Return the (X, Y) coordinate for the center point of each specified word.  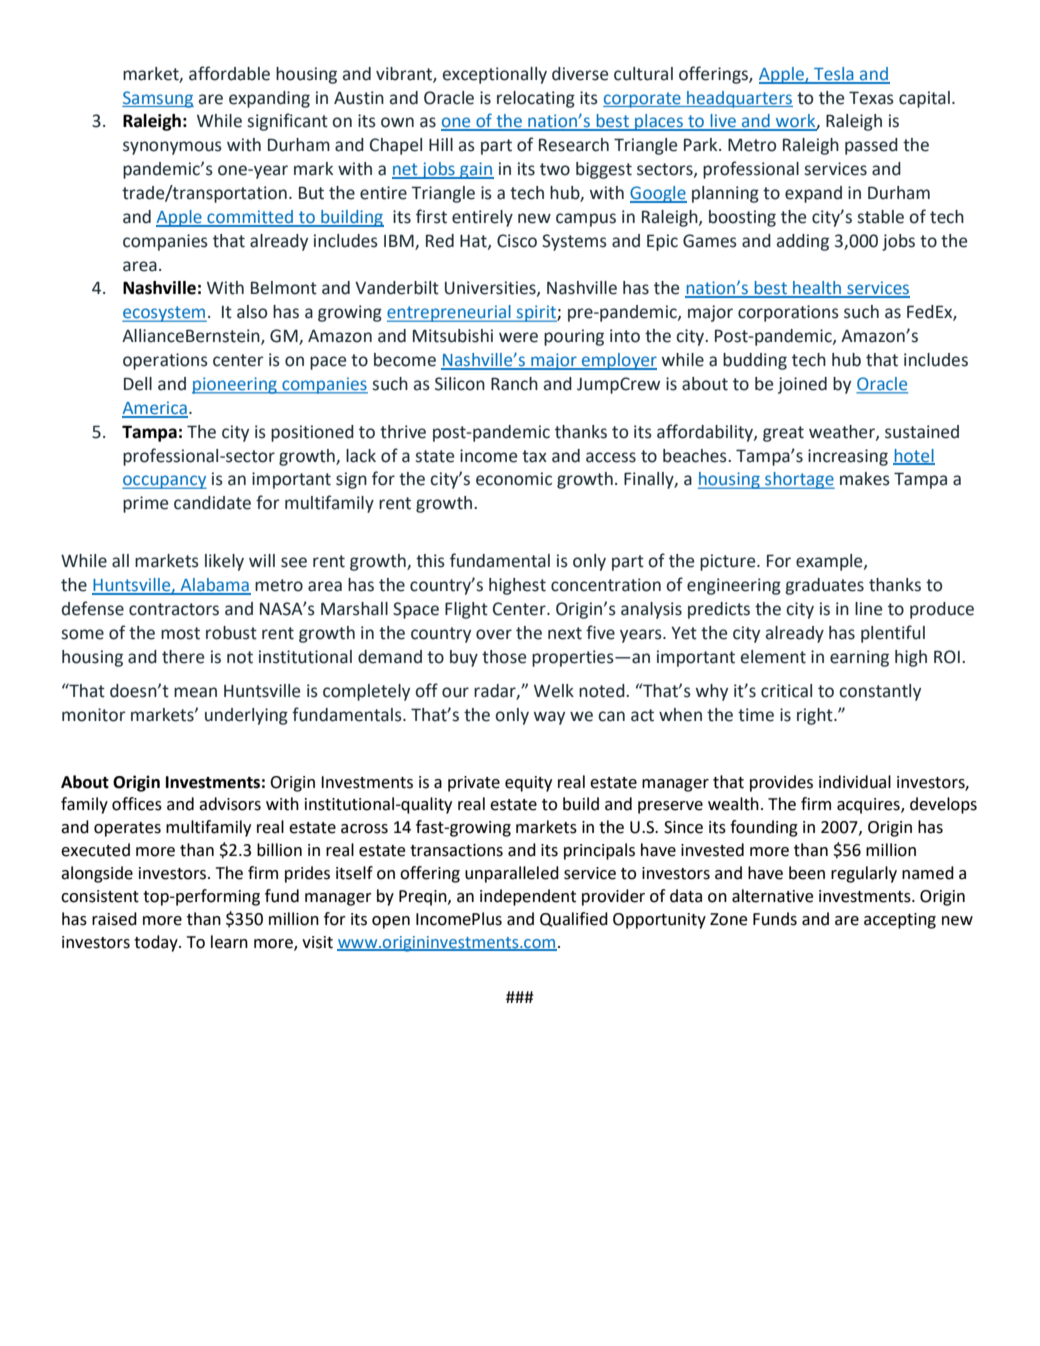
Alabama (214, 586)
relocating (536, 99)
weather (843, 432)
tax (534, 456)
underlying (246, 716)
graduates (824, 586)
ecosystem (164, 314)
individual (855, 782)
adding (803, 242)
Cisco (517, 241)
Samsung (158, 99)
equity (528, 784)
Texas (871, 98)
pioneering (235, 385)
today (157, 943)
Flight (466, 610)
